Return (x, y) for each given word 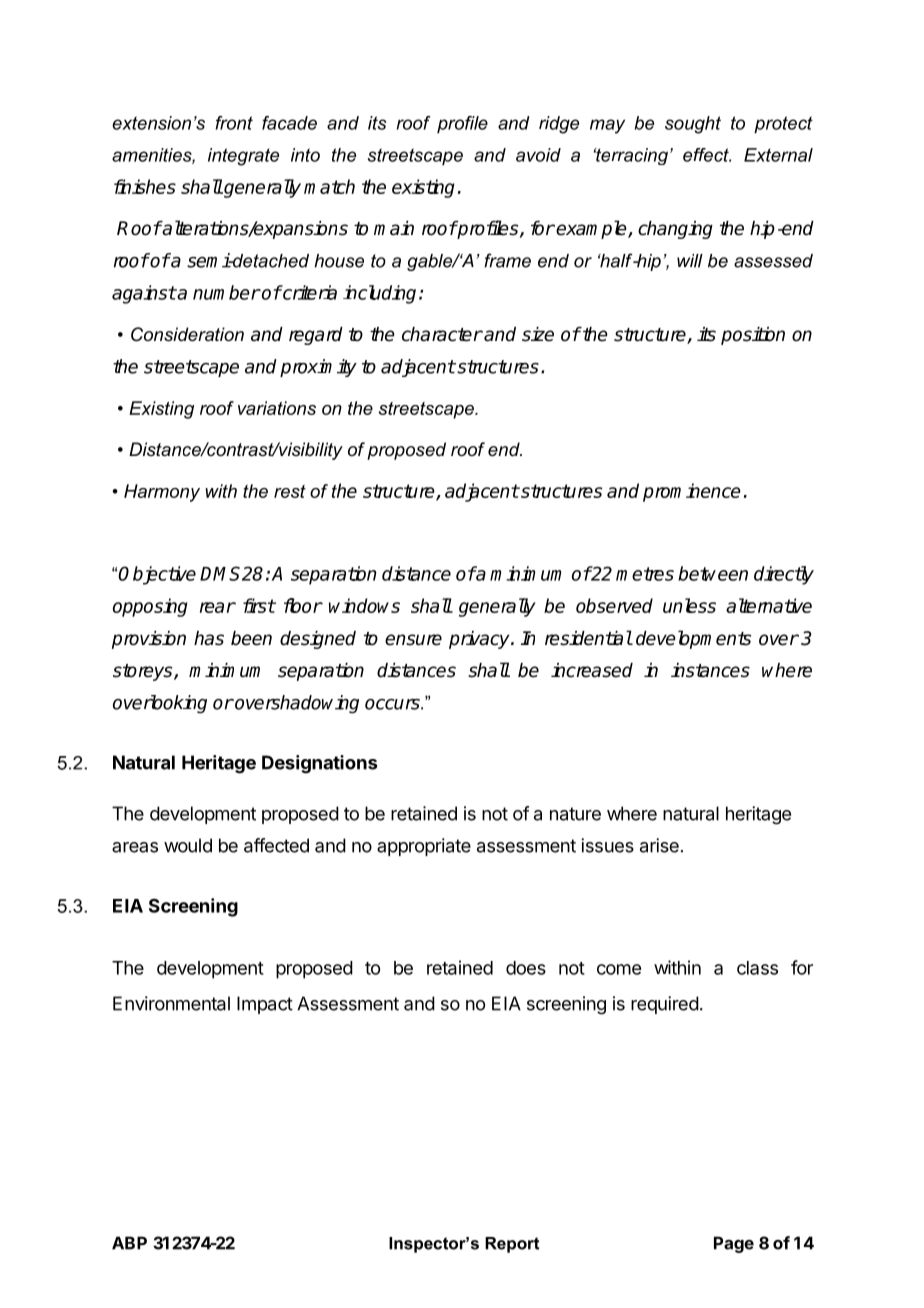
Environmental (171, 1003)
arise (659, 845)
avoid (538, 155)
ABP (129, 1243)
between (713, 573)
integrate (243, 157)
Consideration (187, 334)
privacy (480, 640)
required (665, 1005)
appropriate (424, 847)
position (753, 336)
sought (693, 125)
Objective (157, 575)
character (442, 334)
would (188, 845)
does (526, 968)
